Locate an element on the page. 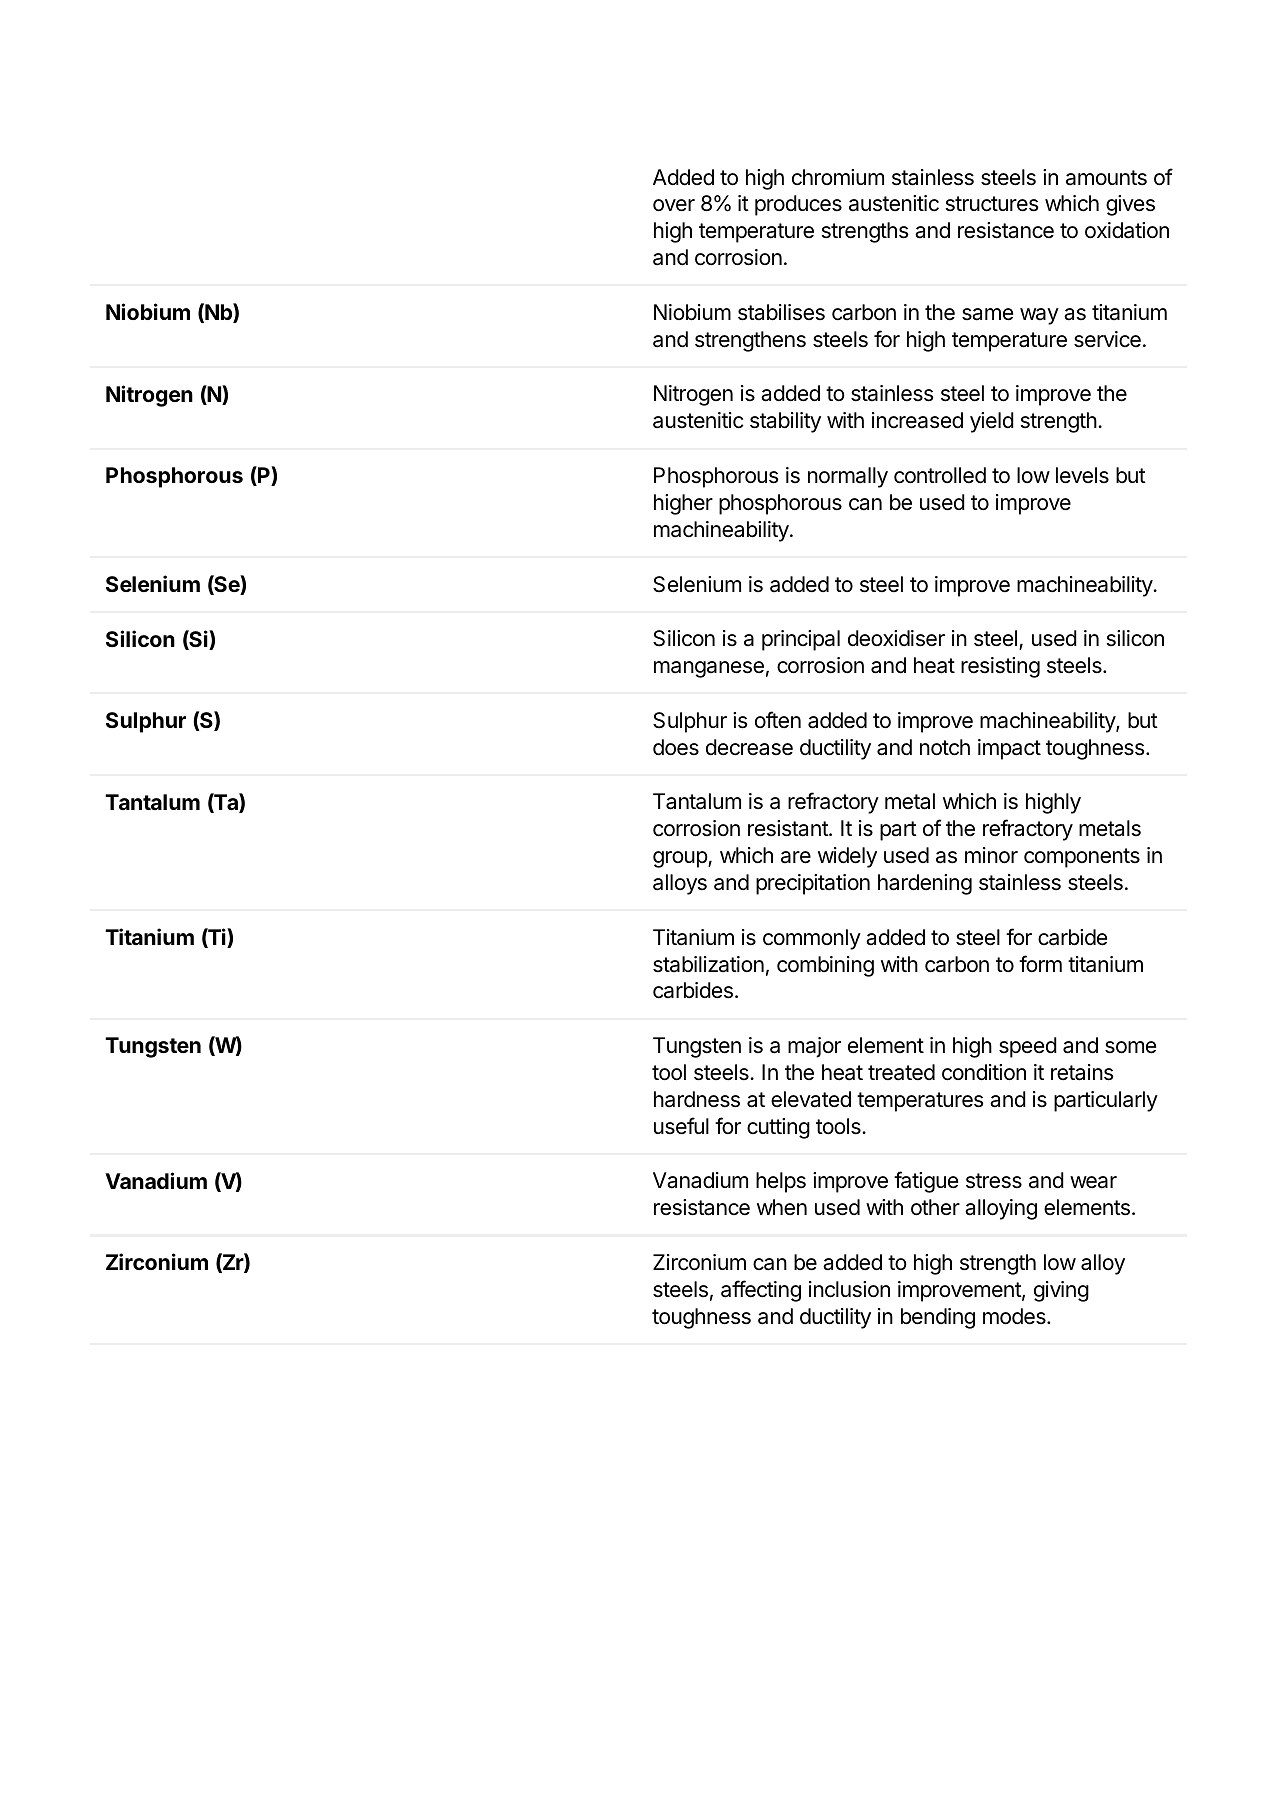  decrease is located at coordinates (749, 747).
